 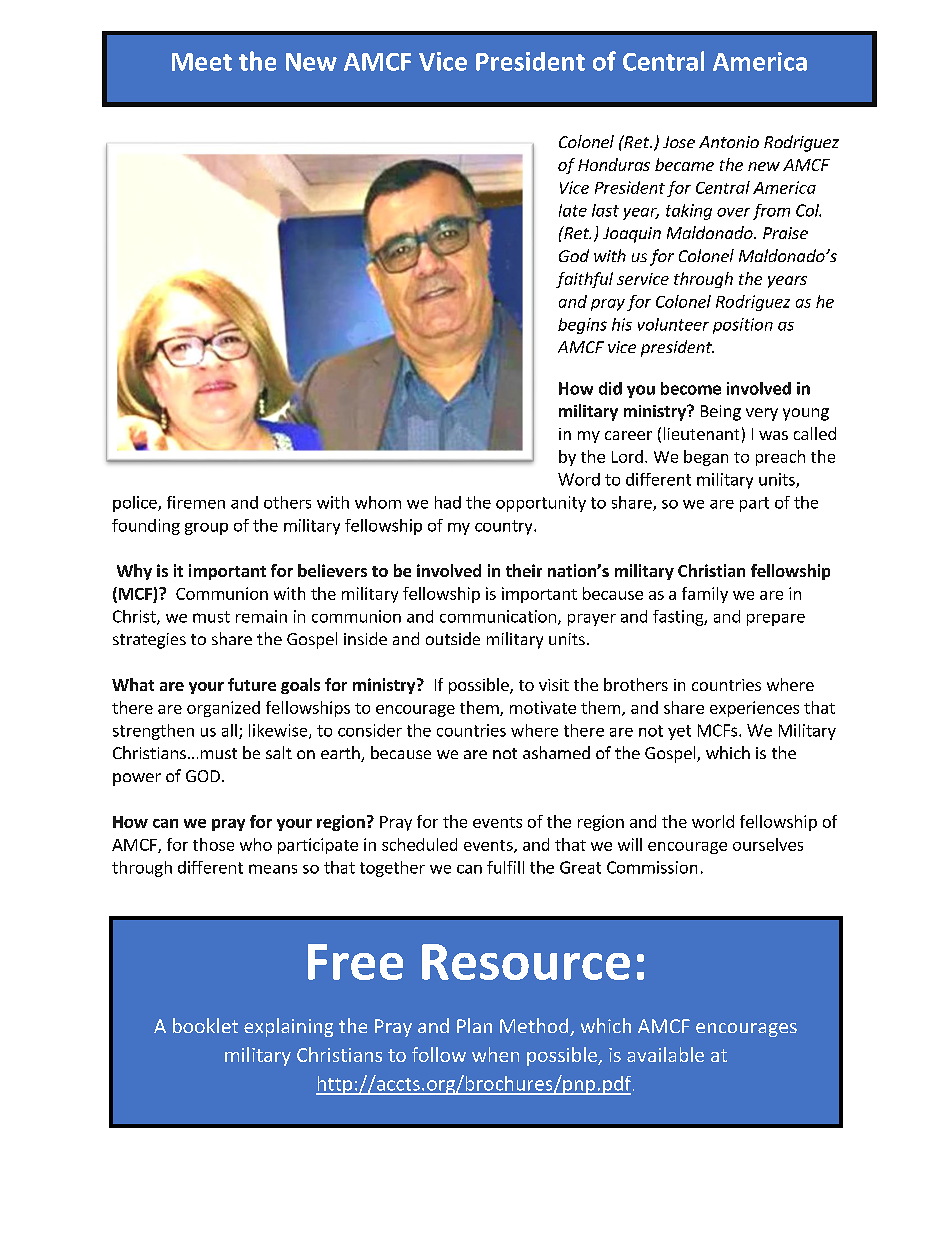 What do you see at coordinates (196, 502) in the page?
I see `firemen` at bounding box center [196, 502].
